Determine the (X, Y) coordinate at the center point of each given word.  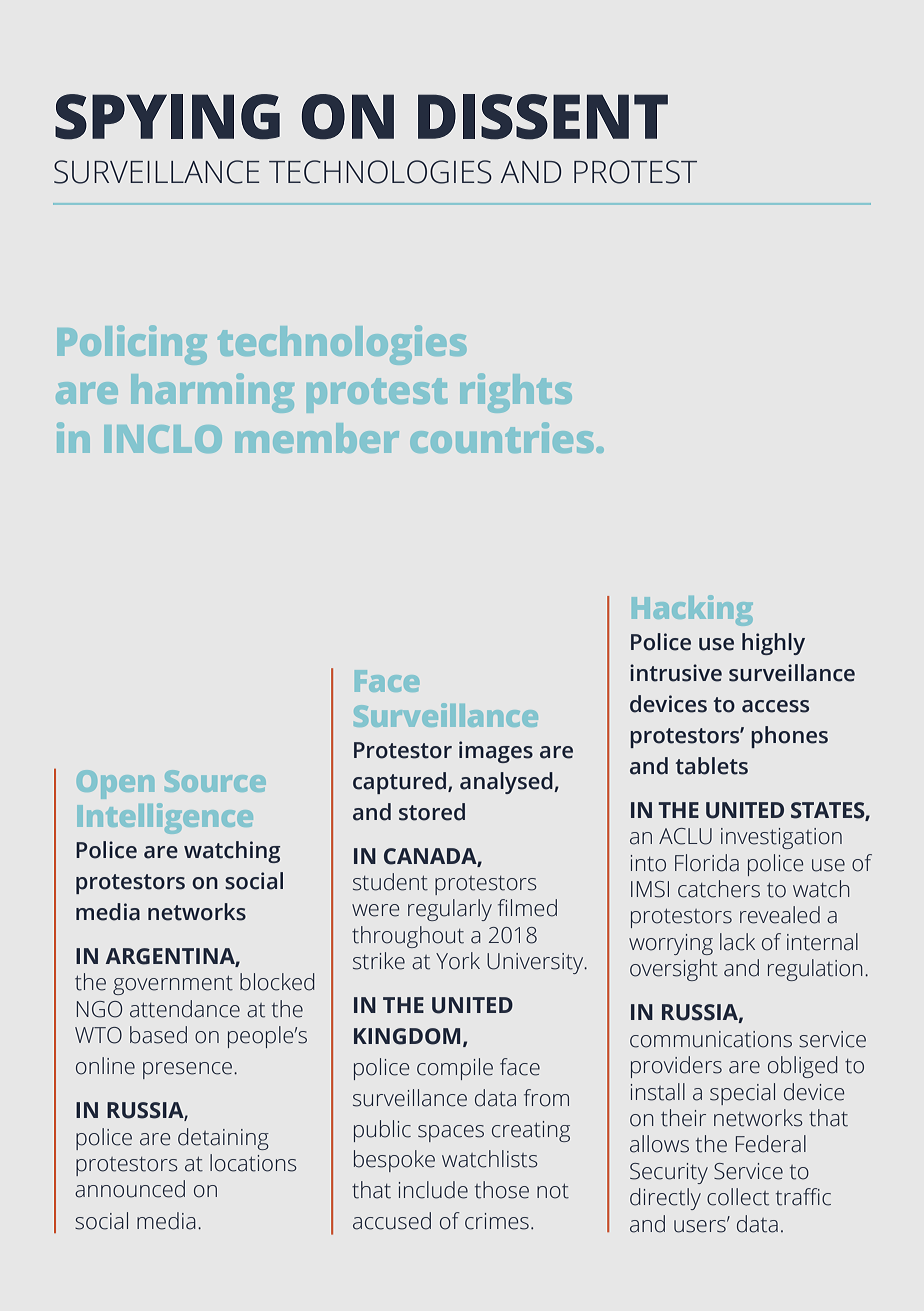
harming (213, 393)
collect (738, 1197)
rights (516, 393)
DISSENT (543, 117)
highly (773, 644)
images (496, 752)
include (433, 1190)
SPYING (167, 117)
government (173, 985)
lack (737, 942)
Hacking (692, 610)
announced (130, 1189)
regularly (450, 910)
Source (215, 781)
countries (502, 437)
